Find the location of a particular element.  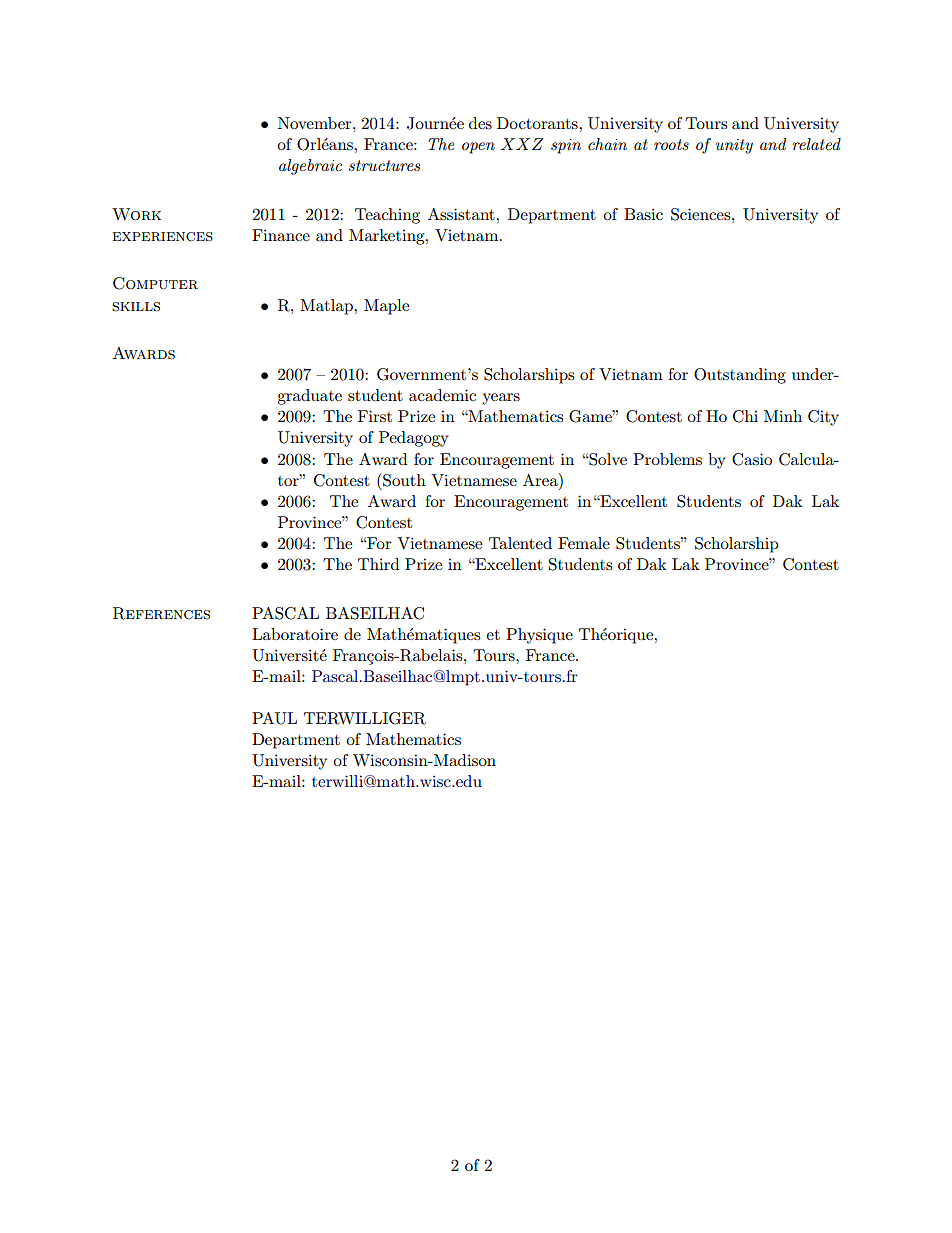

open is located at coordinates (478, 148).
